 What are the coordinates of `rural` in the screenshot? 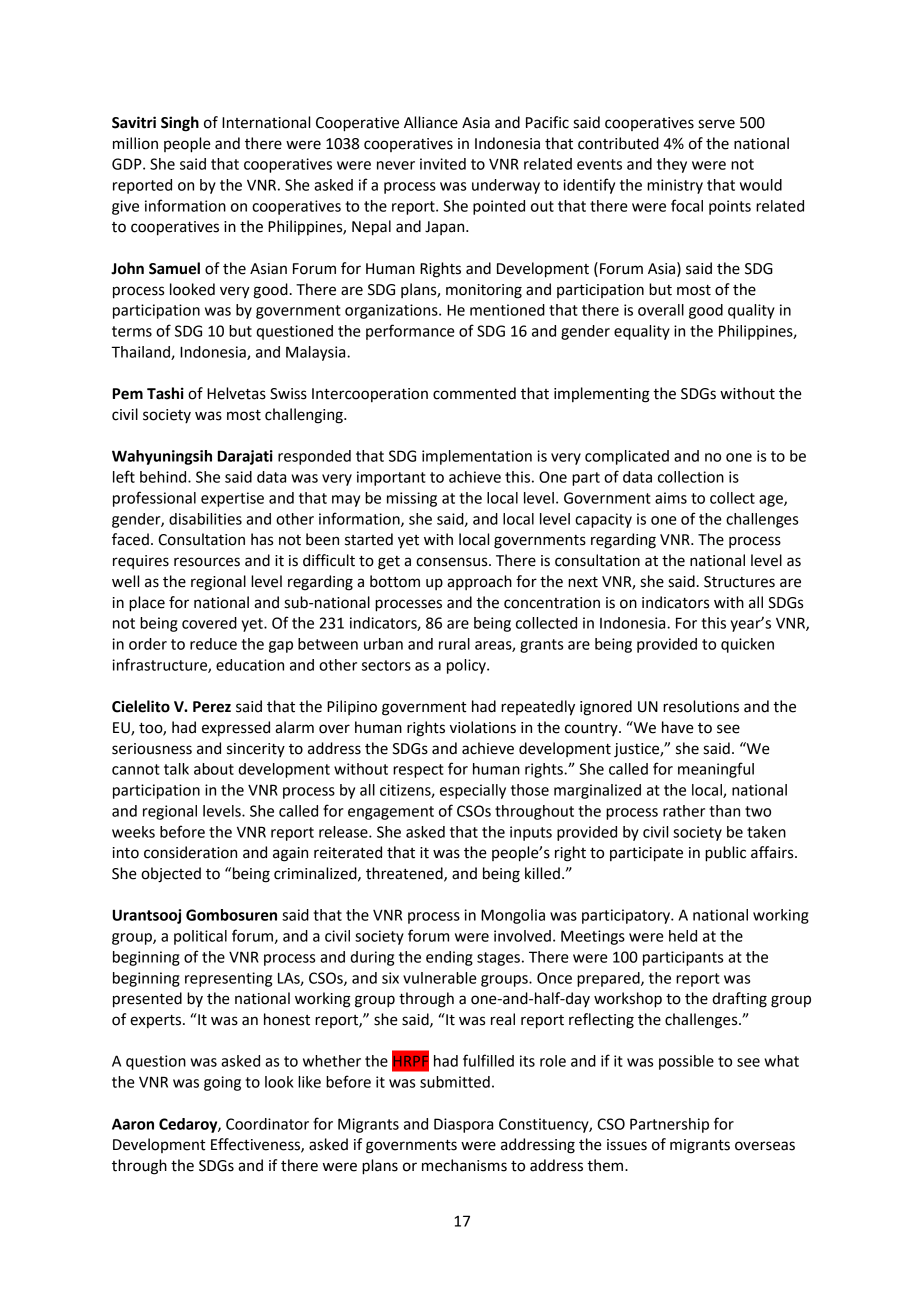 It's located at (454, 644).
